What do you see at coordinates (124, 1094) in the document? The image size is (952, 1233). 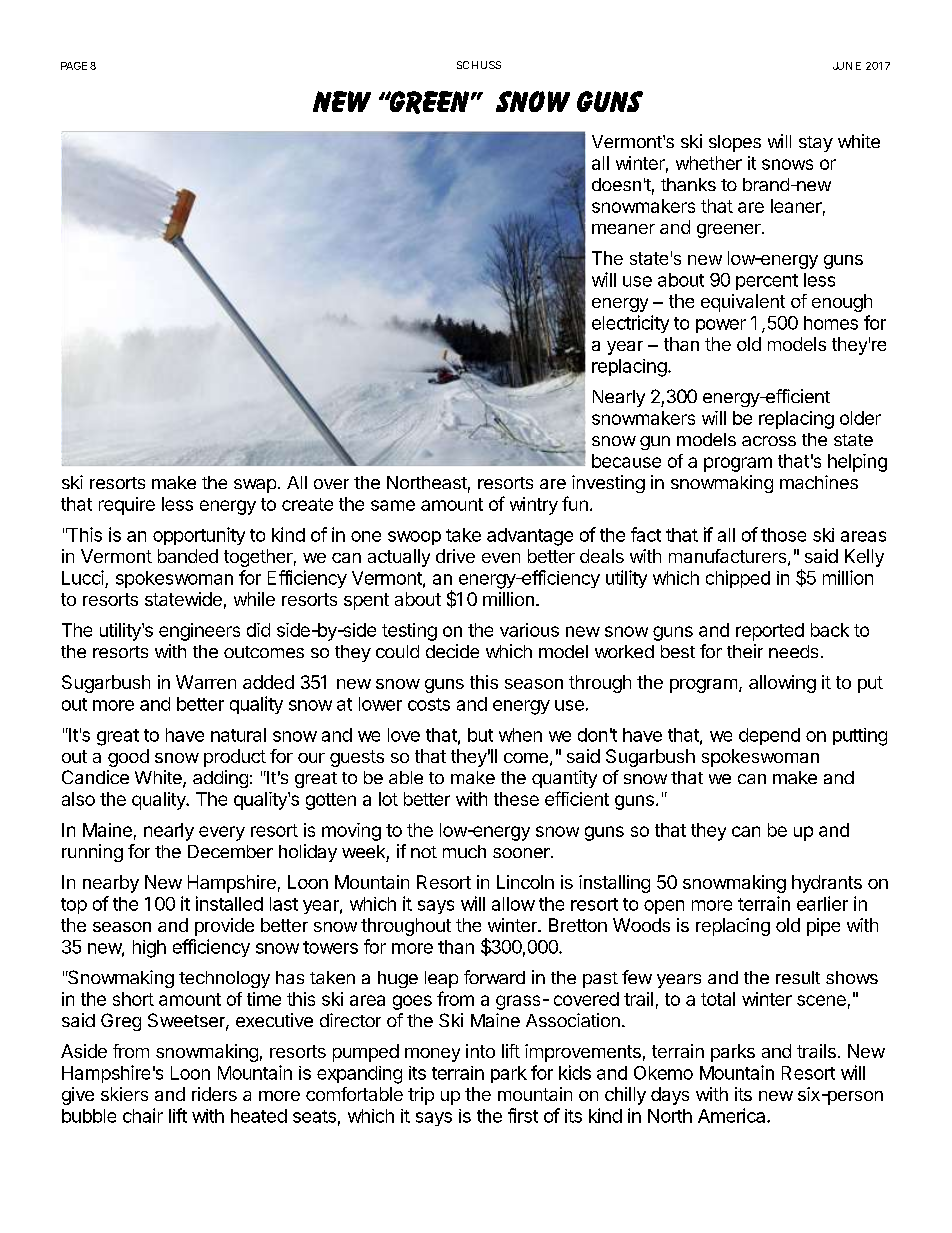 I see `skiers` at bounding box center [124, 1094].
